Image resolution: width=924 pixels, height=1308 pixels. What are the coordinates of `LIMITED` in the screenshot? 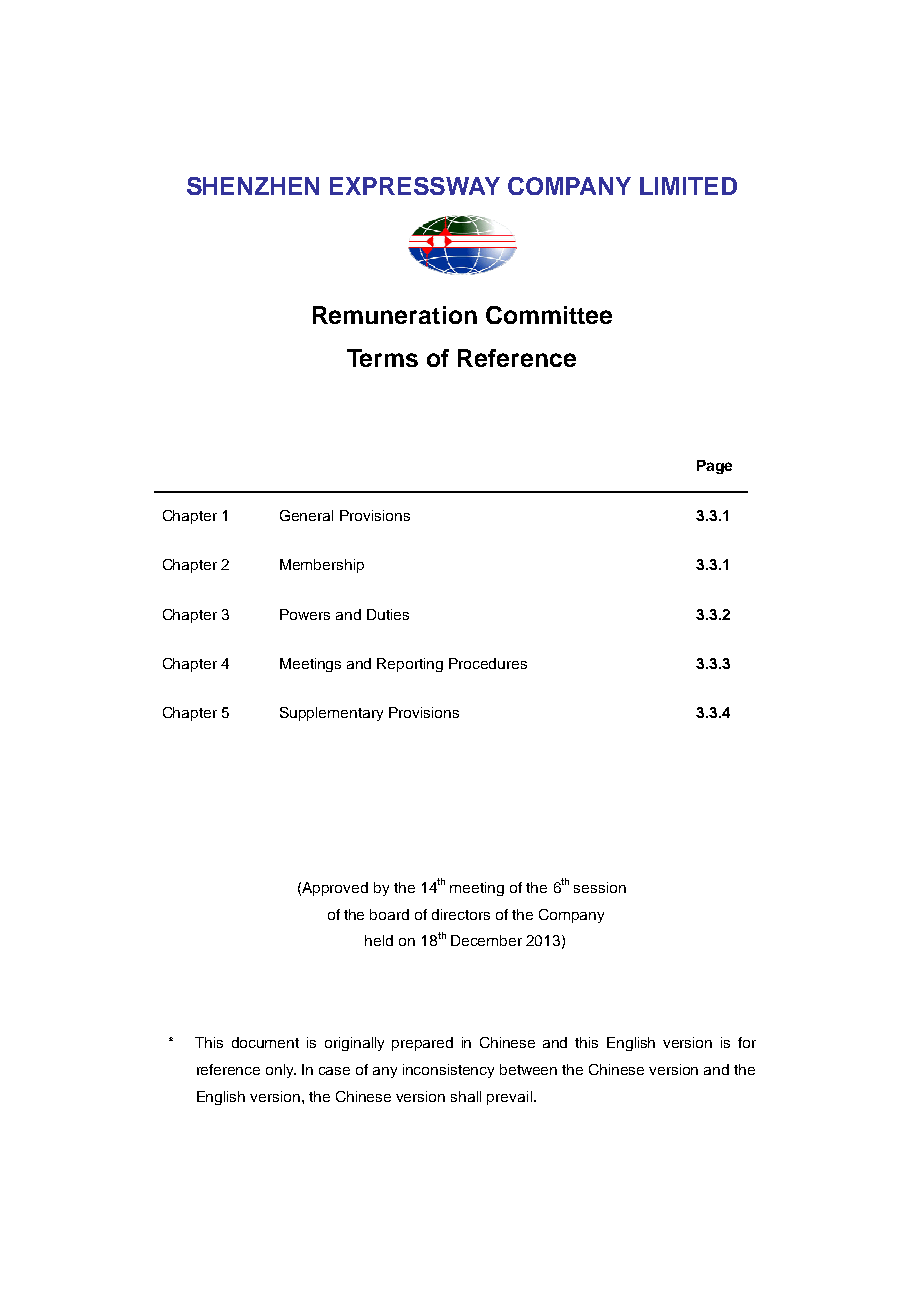 It's located at (688, 186).
